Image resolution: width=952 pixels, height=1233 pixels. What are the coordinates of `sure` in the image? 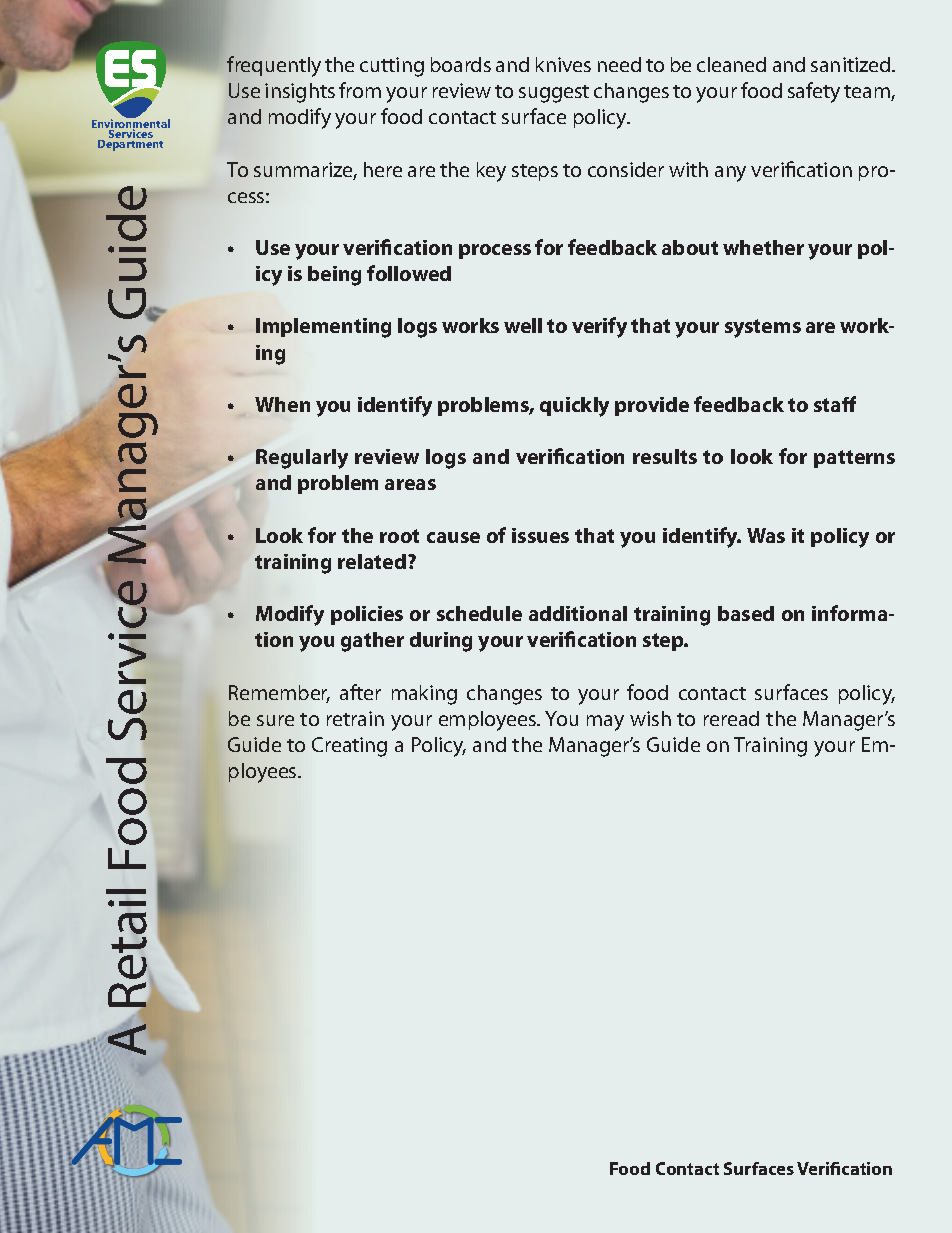 It's located at (275, 720).
